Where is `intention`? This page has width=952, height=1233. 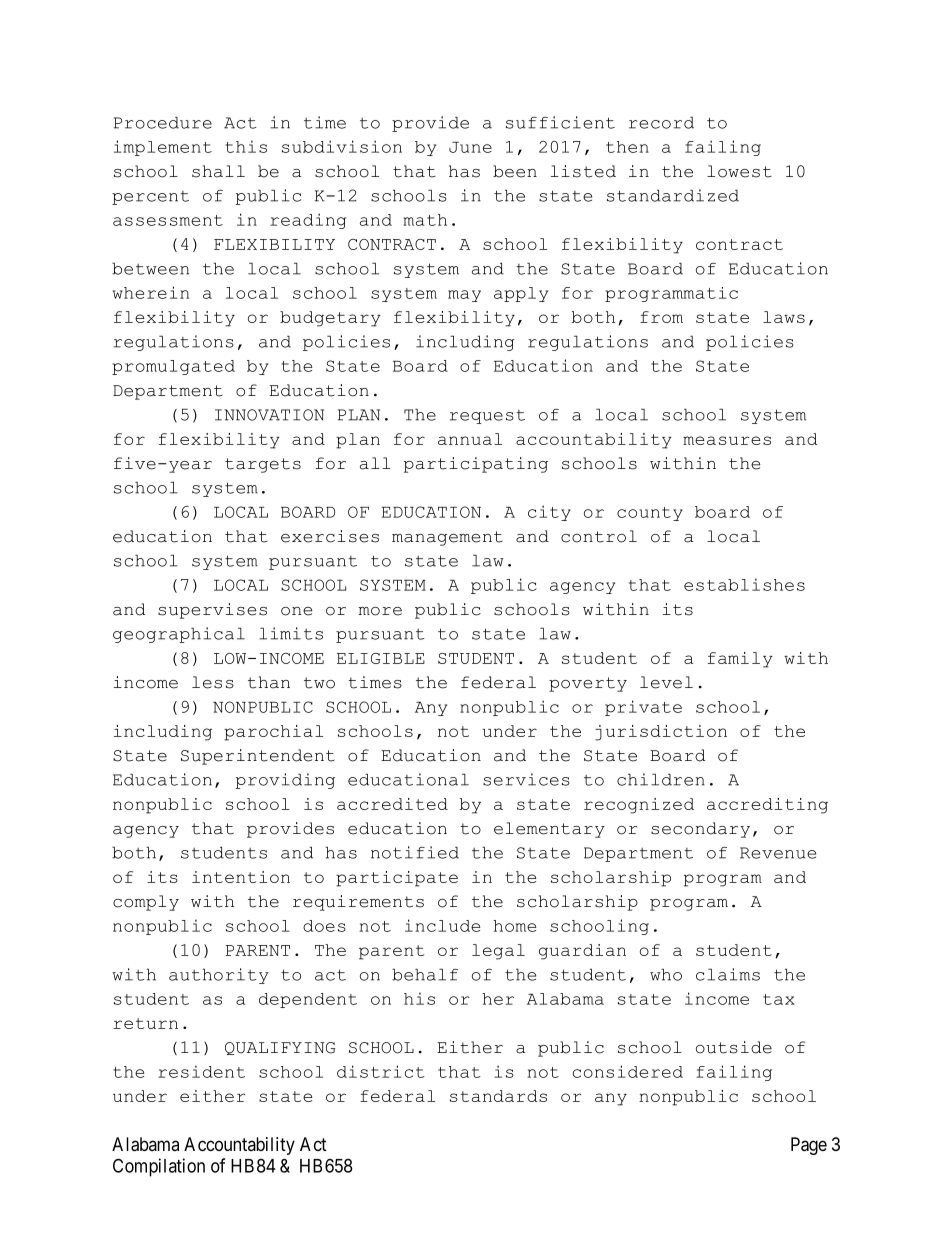
intention is located at coordinates (241, 877).
